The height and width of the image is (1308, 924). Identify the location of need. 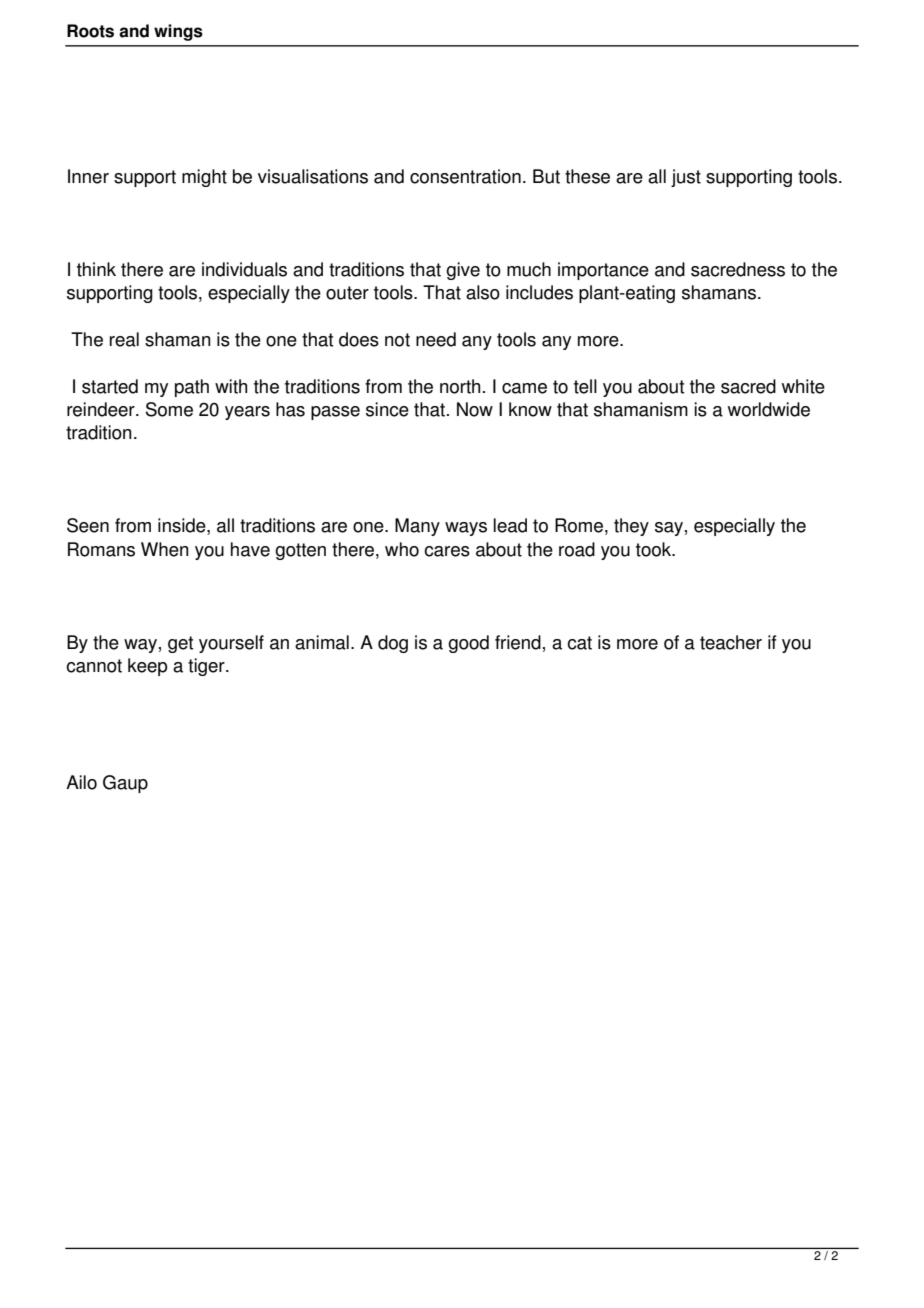
(436, 339).
